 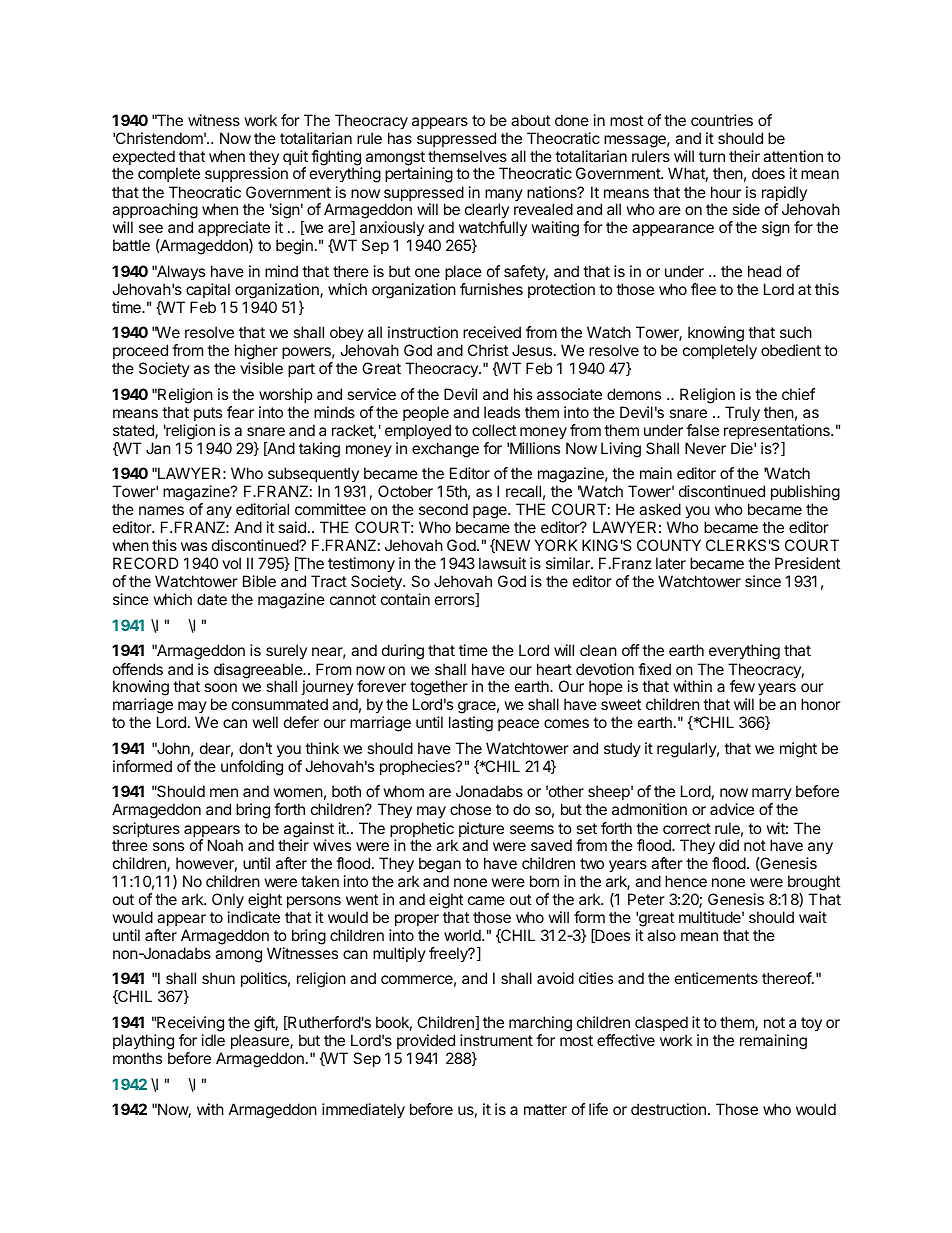 I want to click on hence, so click(x=686, y=881).
